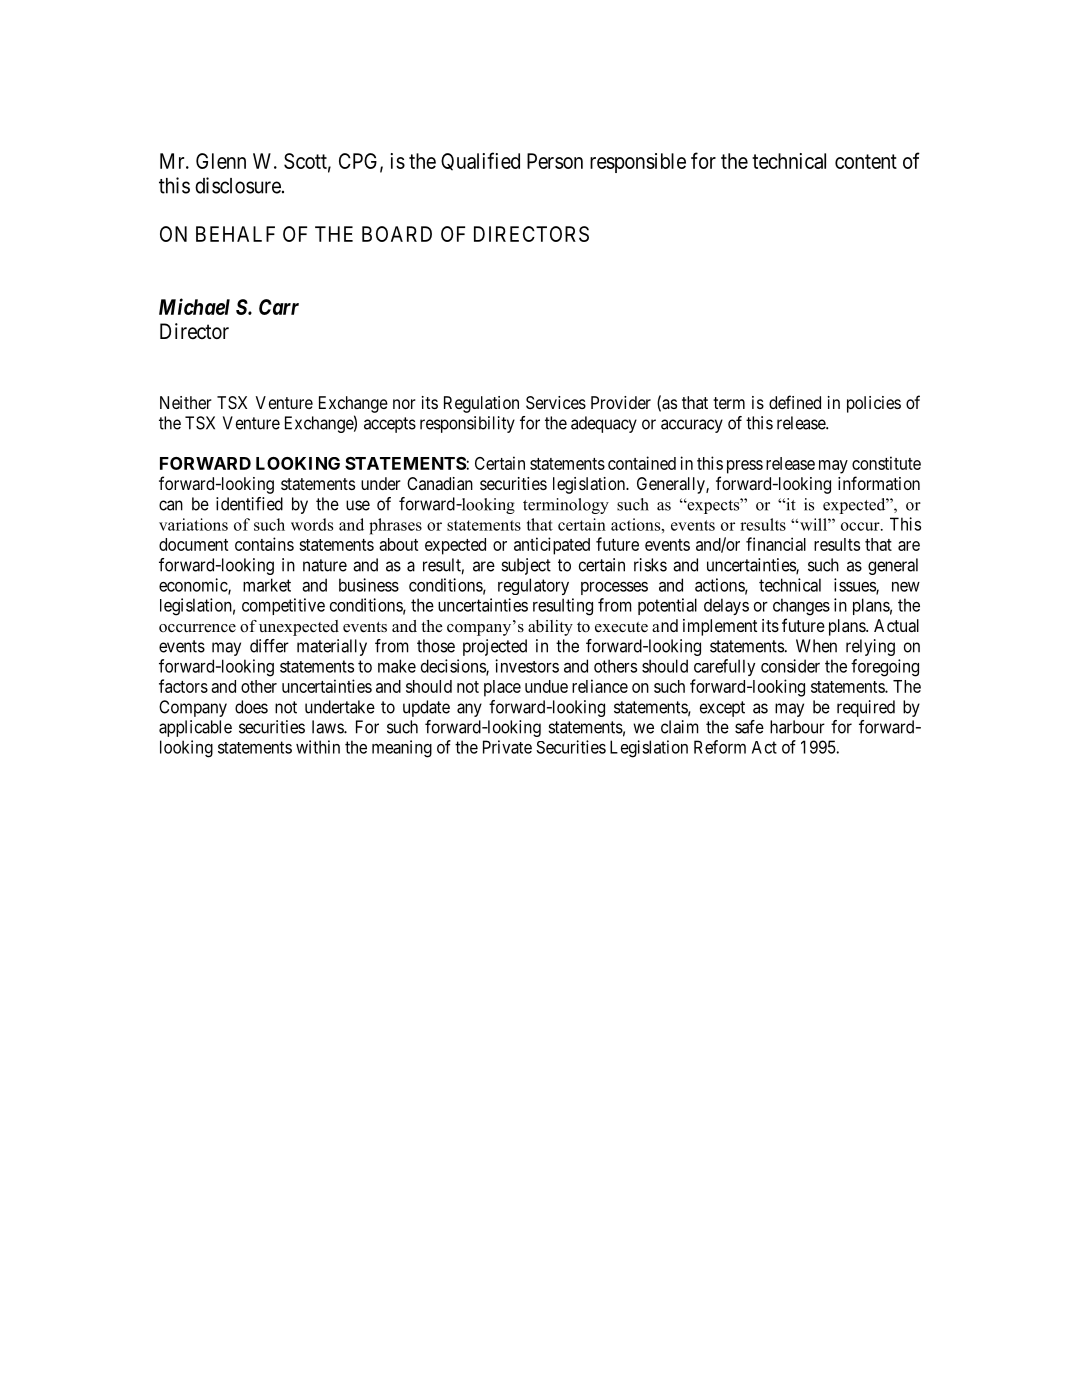  Describe the element at coordinates (886, 463) in the screenshot. I see `constitute` at that location.
